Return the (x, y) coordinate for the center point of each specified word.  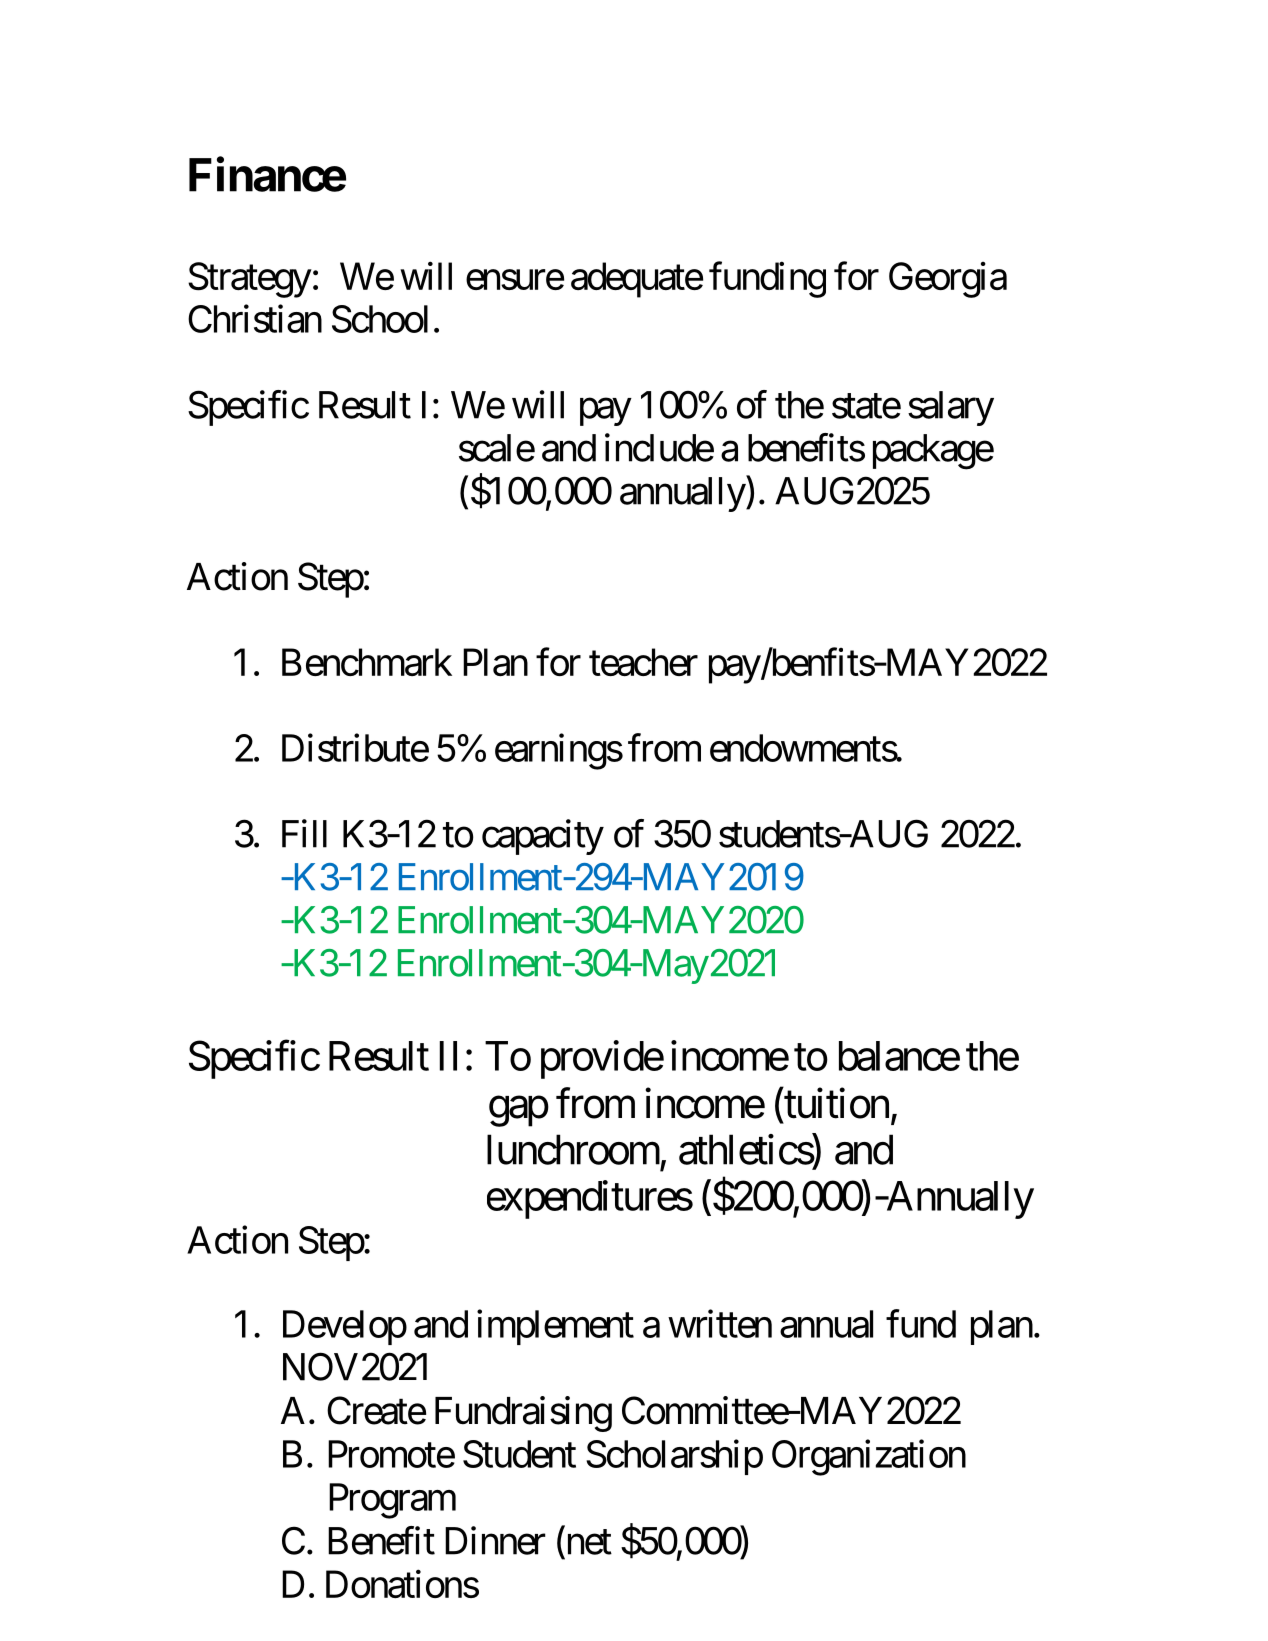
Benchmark (367, 662)
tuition (835, 1104)
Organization (869, 1458)
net (587, 1543)
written (720, 1323)
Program (392, 1501)
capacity (543, 837)
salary (951, 408)
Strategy (250, 280)
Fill (304, 833)
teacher (643, 662)
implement (555, 1327)
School (380, 319)
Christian (255, 318)
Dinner (495, 1540)
